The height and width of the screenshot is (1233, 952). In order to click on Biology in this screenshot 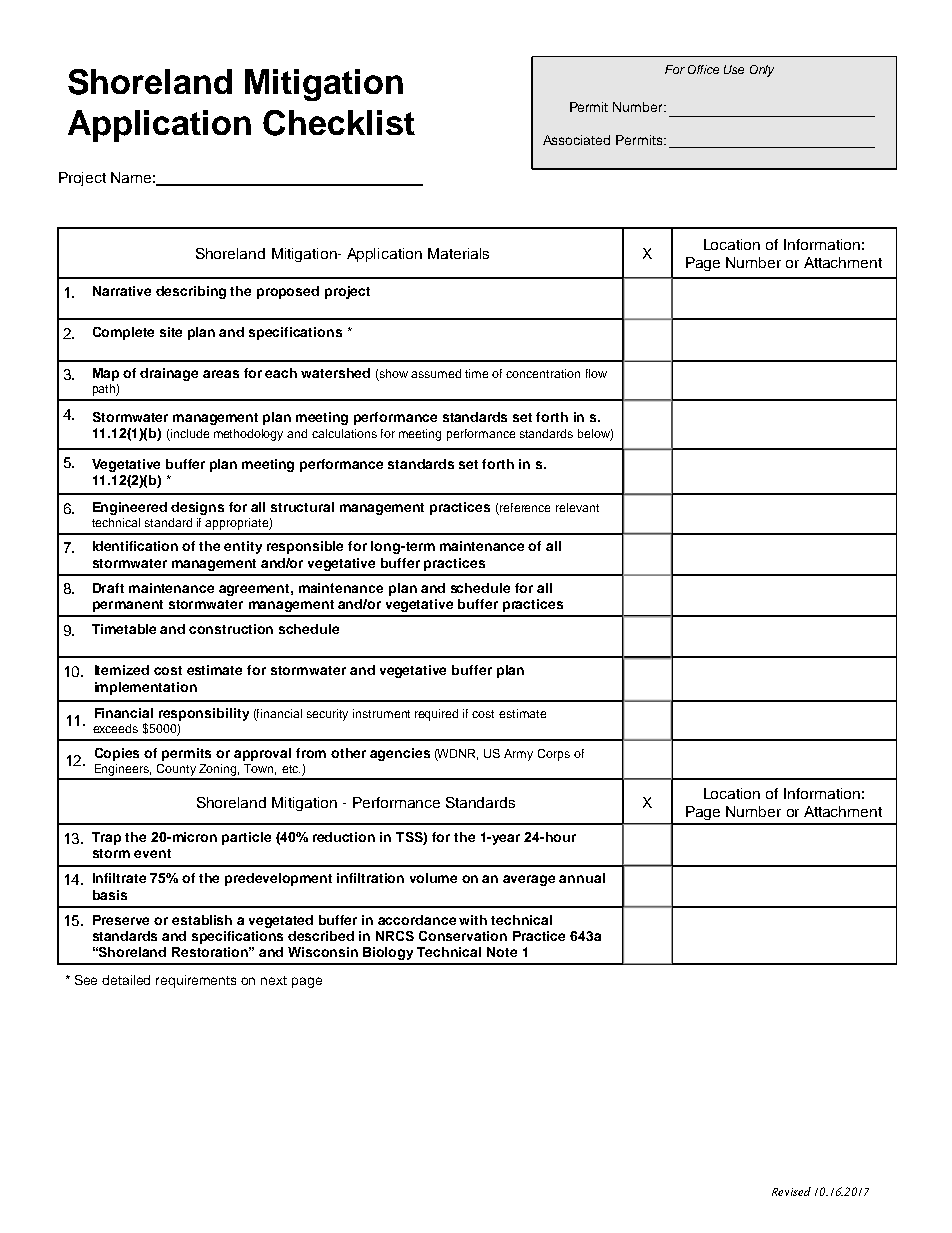, I will do `click(388, 953)`.
